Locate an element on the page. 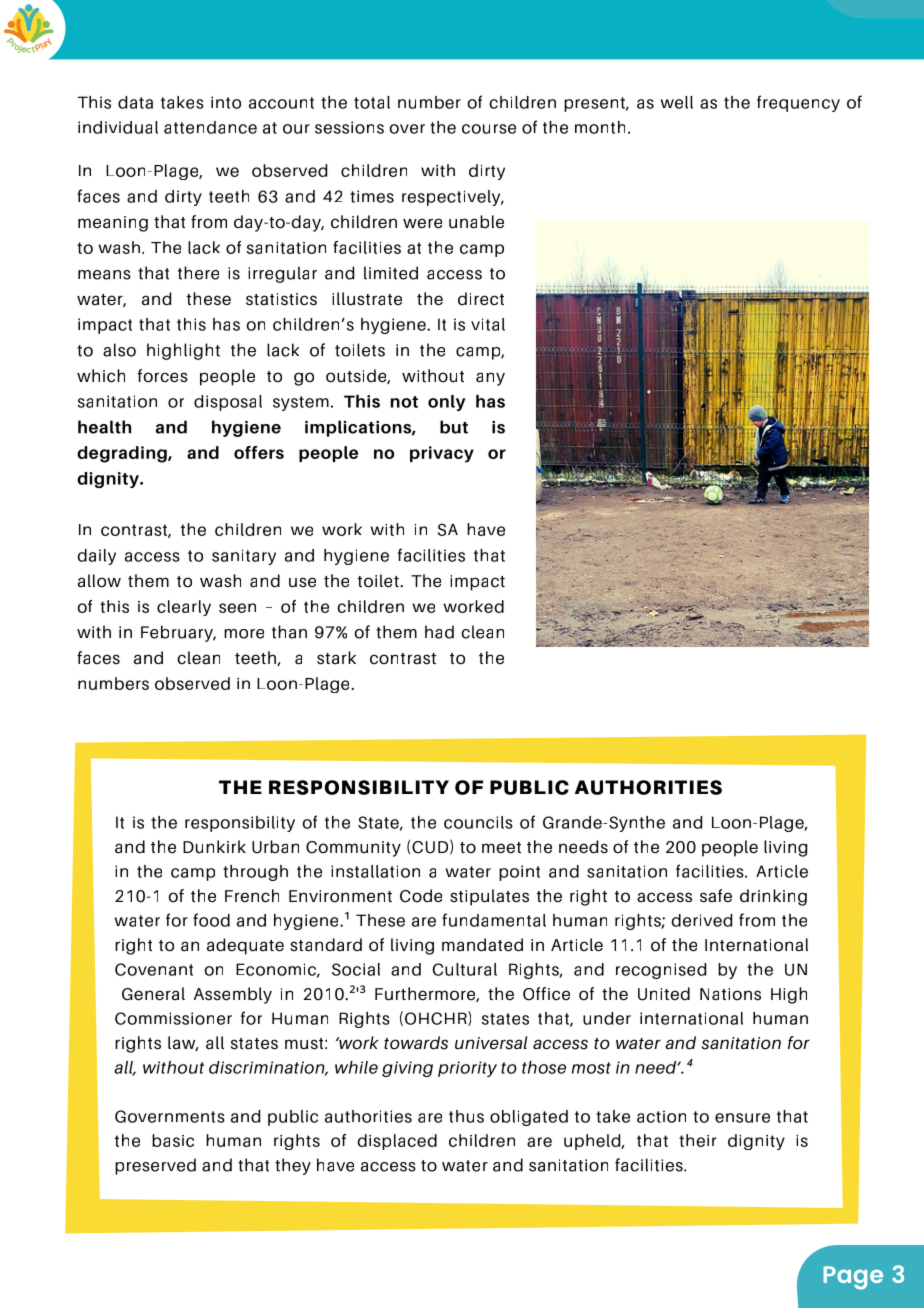 Image resolution: width=924 pixels, height=1308 pixels. attendance is located at coordinates (210, 127).
